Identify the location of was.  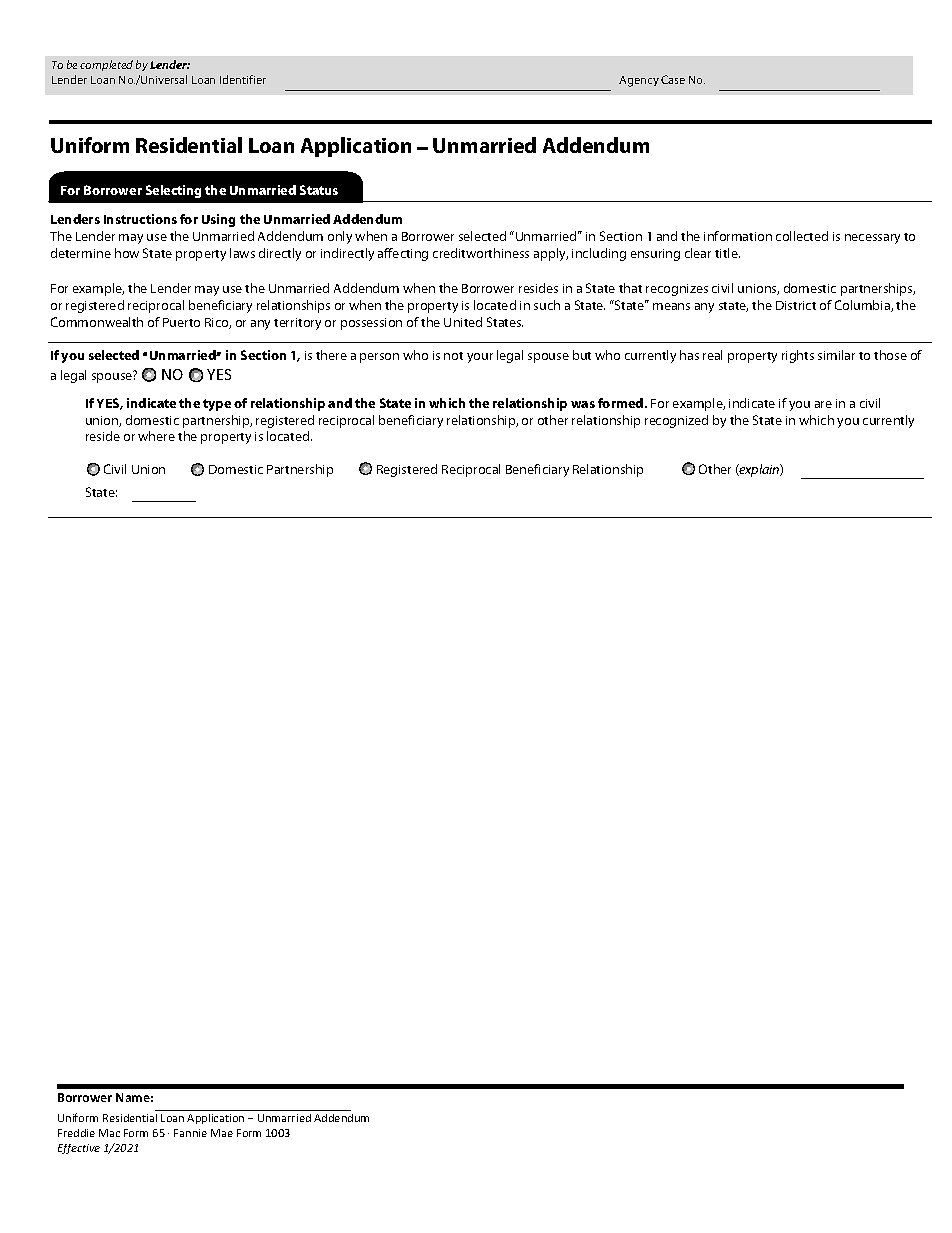
(583, 404).
